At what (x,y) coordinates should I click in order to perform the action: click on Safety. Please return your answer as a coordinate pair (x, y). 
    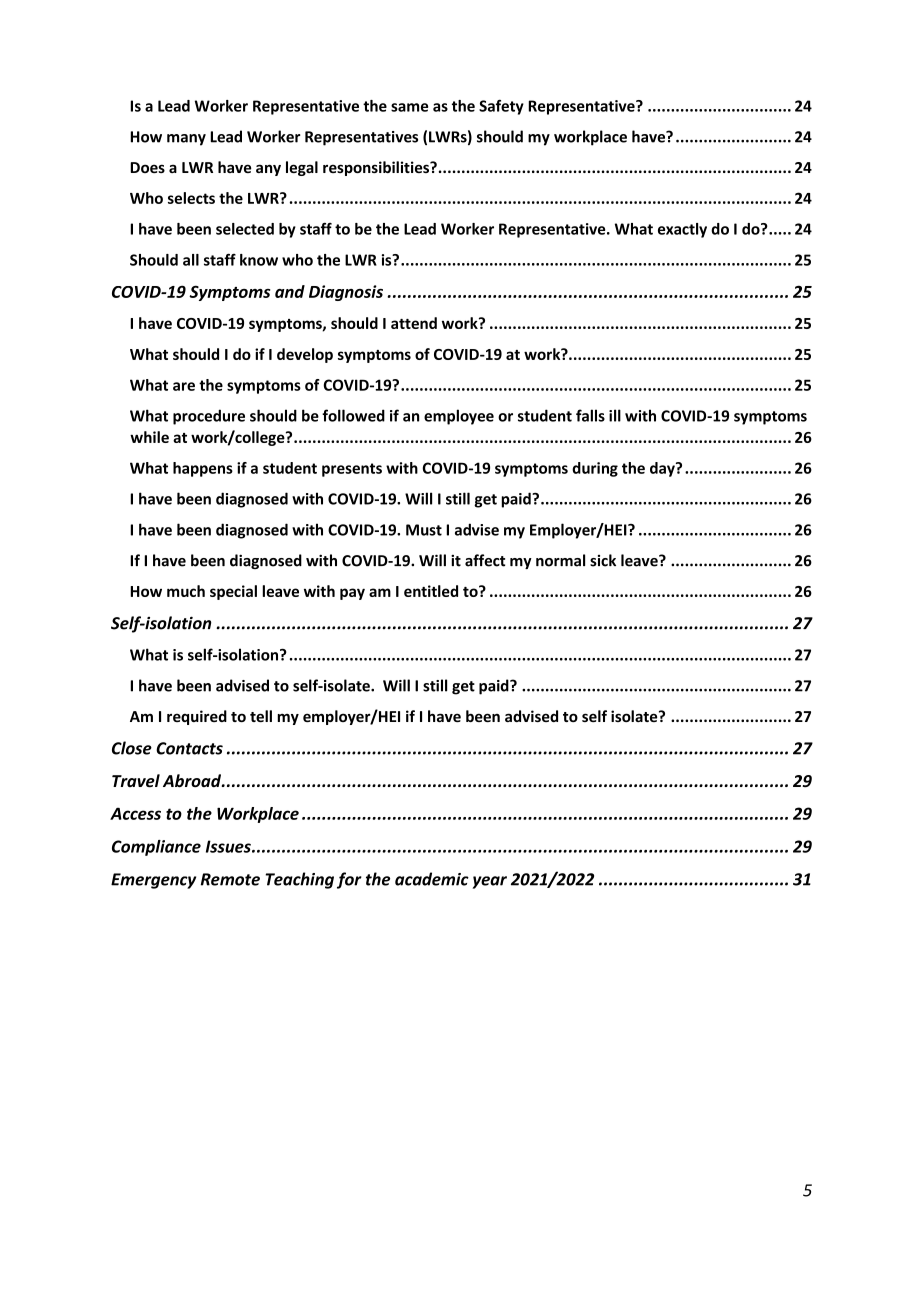
    Looking at the image, I should click on (501, 107).
